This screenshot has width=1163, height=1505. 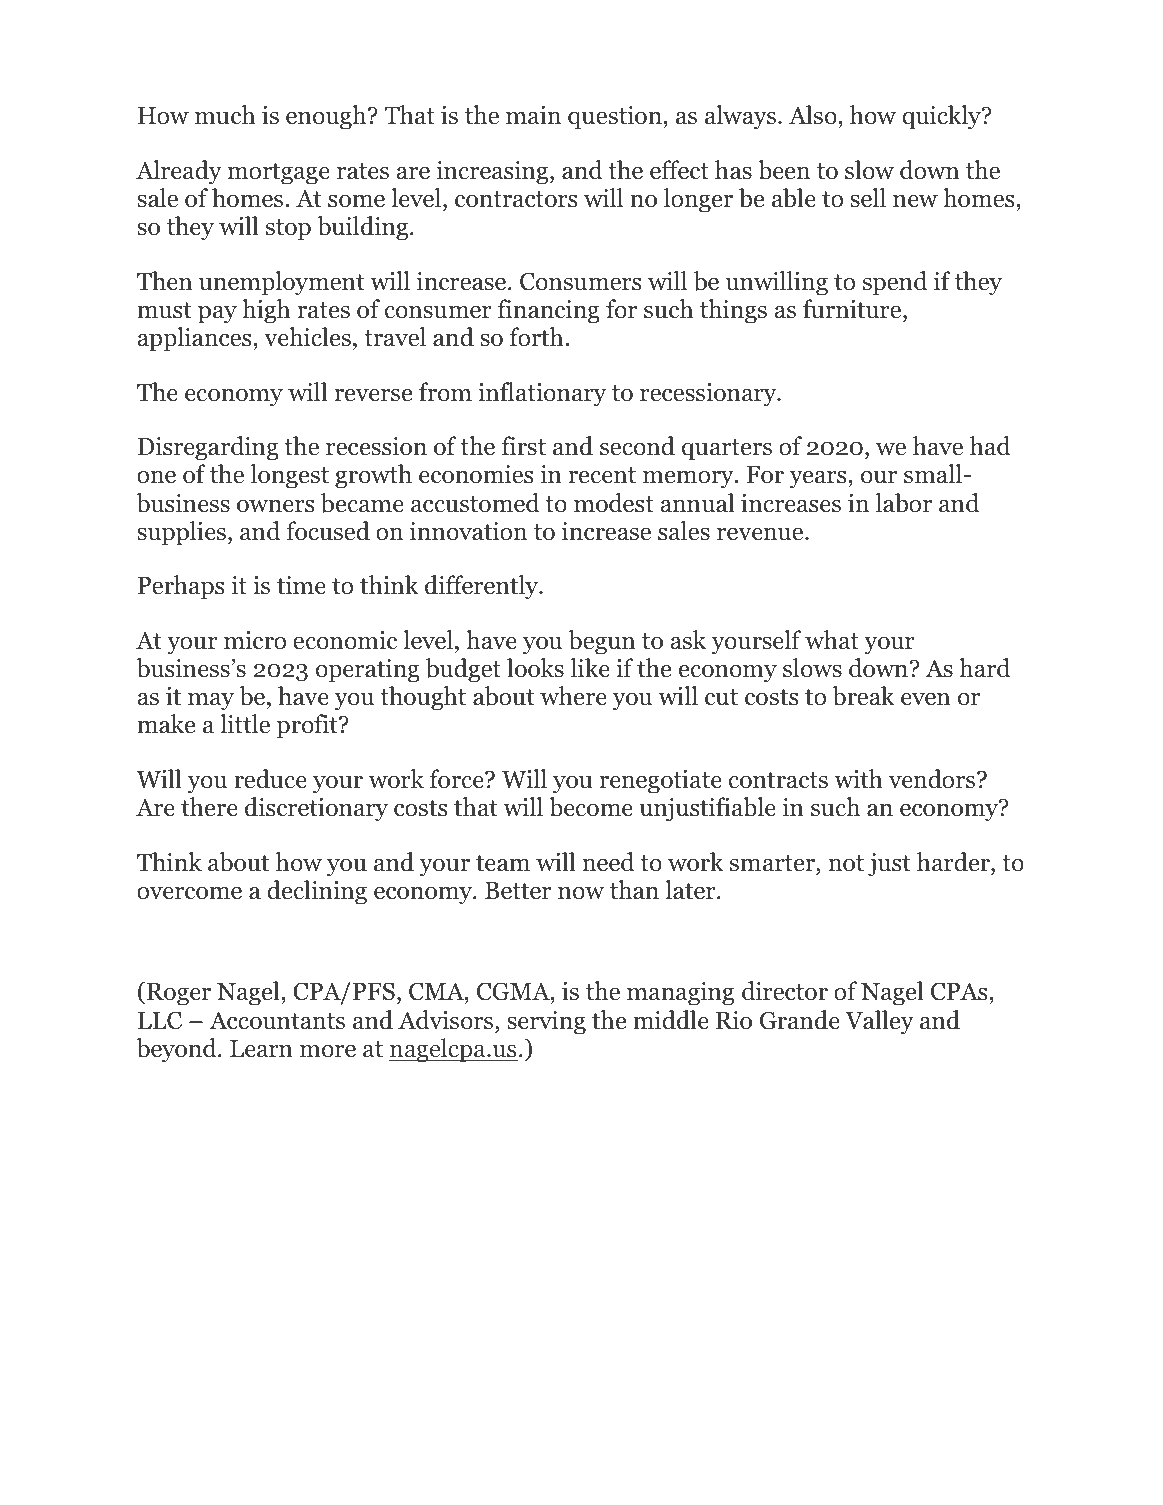 I want to click on differently, so click(x=483, y=587).
